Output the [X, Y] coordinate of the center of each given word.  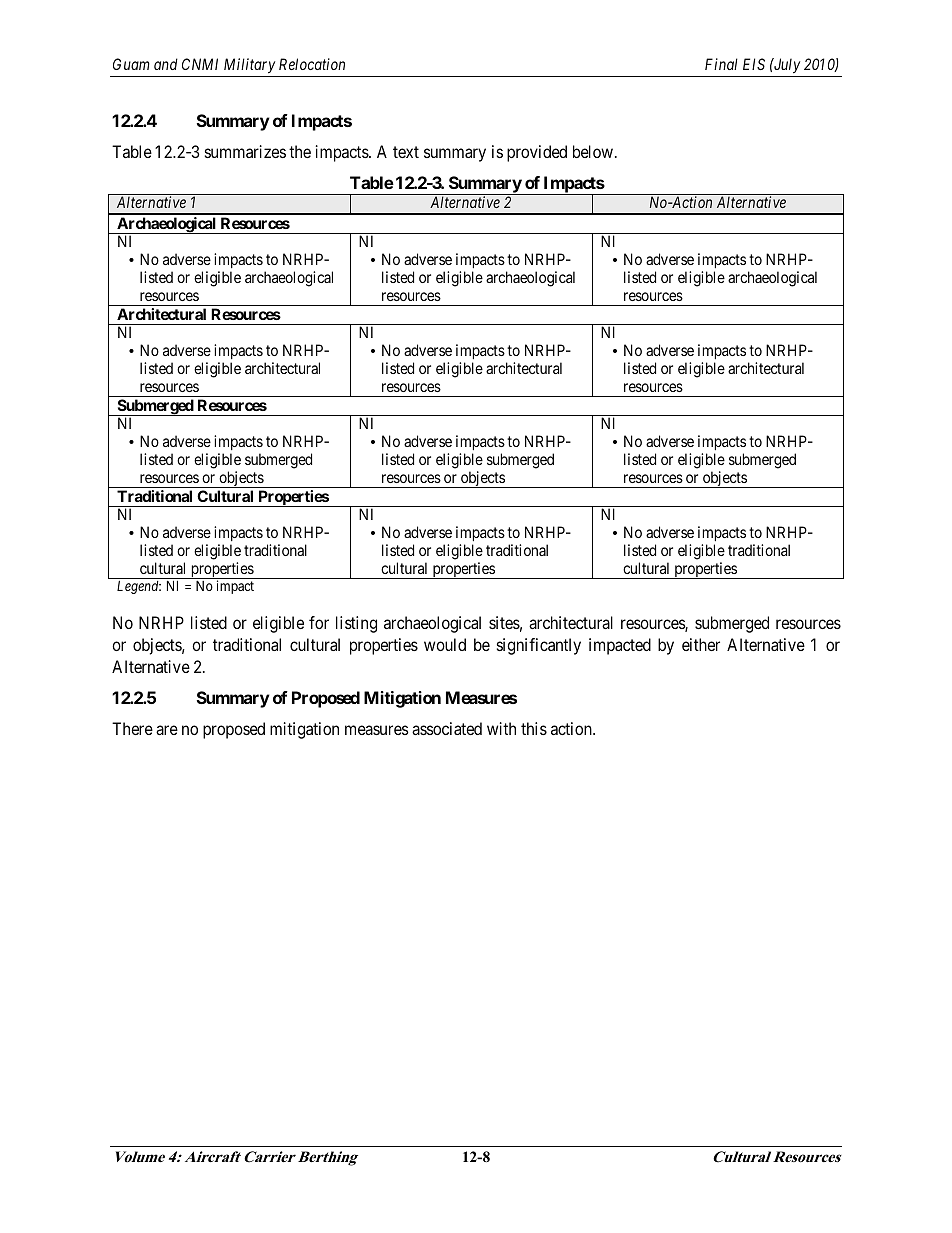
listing [356, 624]
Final [721, 64]
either [701, 644]
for [319, 622]
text [406, 152]
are [167, 730]
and [166, 64]
